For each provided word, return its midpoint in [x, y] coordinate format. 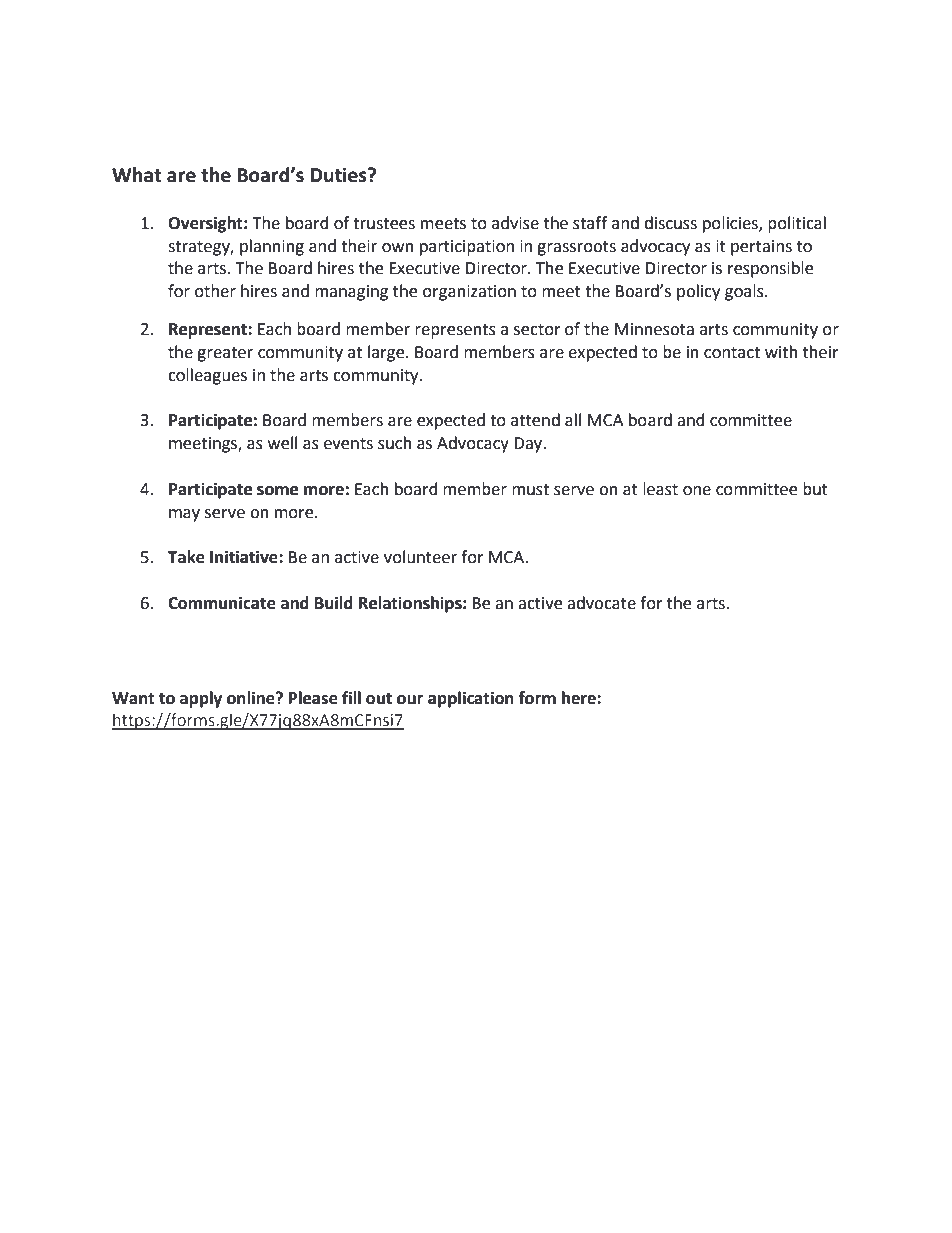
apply [201, 699]
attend [535, 420]
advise [515, 223]
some [277, 491]
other [215, 291]
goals [745, 292]
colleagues [207, 376]
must [530, 490]
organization [469, 293]
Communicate [222, 603]
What [137, 175]
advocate [601, 603]
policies [731, 224]
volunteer [420, 557]
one [697, 491]
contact [732, 353]
